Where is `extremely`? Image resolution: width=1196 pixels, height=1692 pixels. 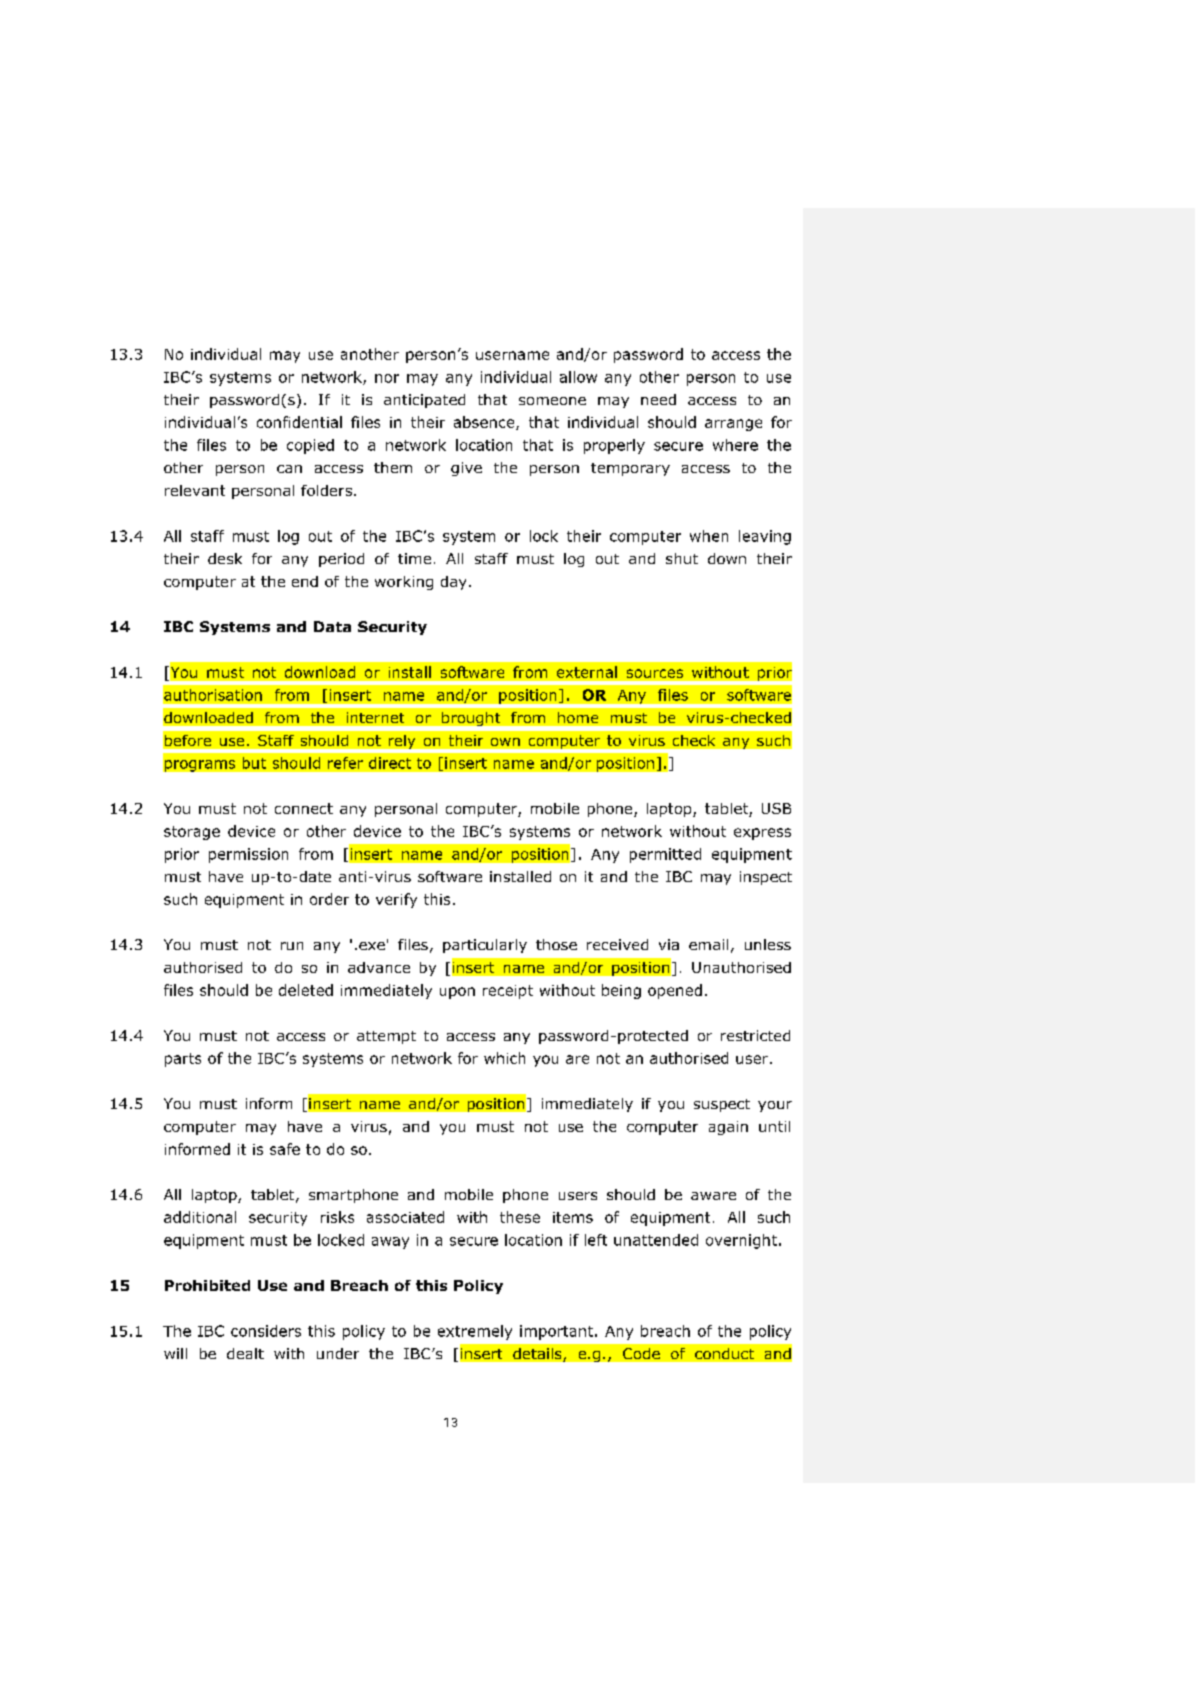
extremely is located at coordinates (475, 1332).
